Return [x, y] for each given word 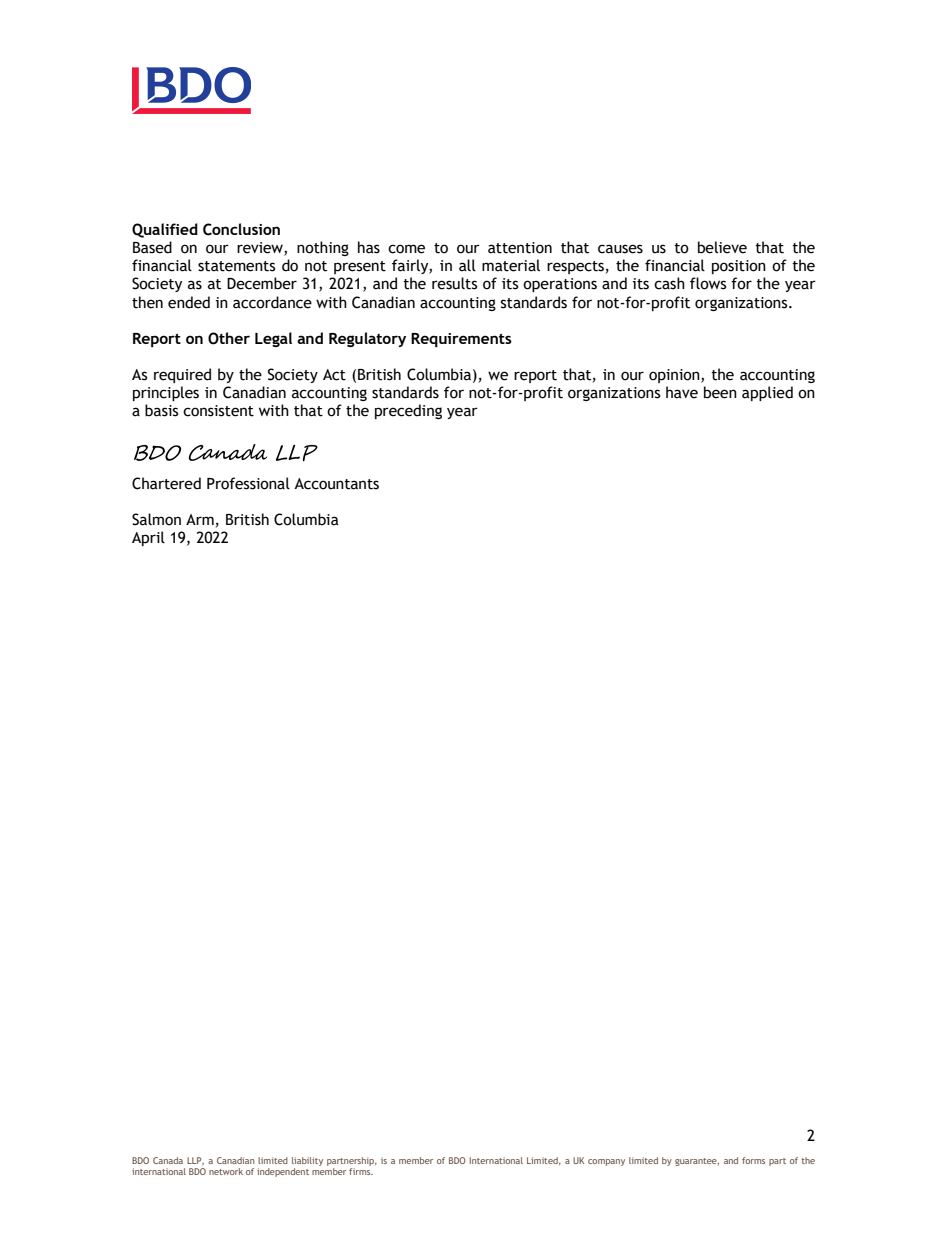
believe [722, 247]
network [226, 1171]
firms [361, 1170]
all [467, 265]
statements [236, 266]
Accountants [336, 484]
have [682, 392]
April [148, 538]
